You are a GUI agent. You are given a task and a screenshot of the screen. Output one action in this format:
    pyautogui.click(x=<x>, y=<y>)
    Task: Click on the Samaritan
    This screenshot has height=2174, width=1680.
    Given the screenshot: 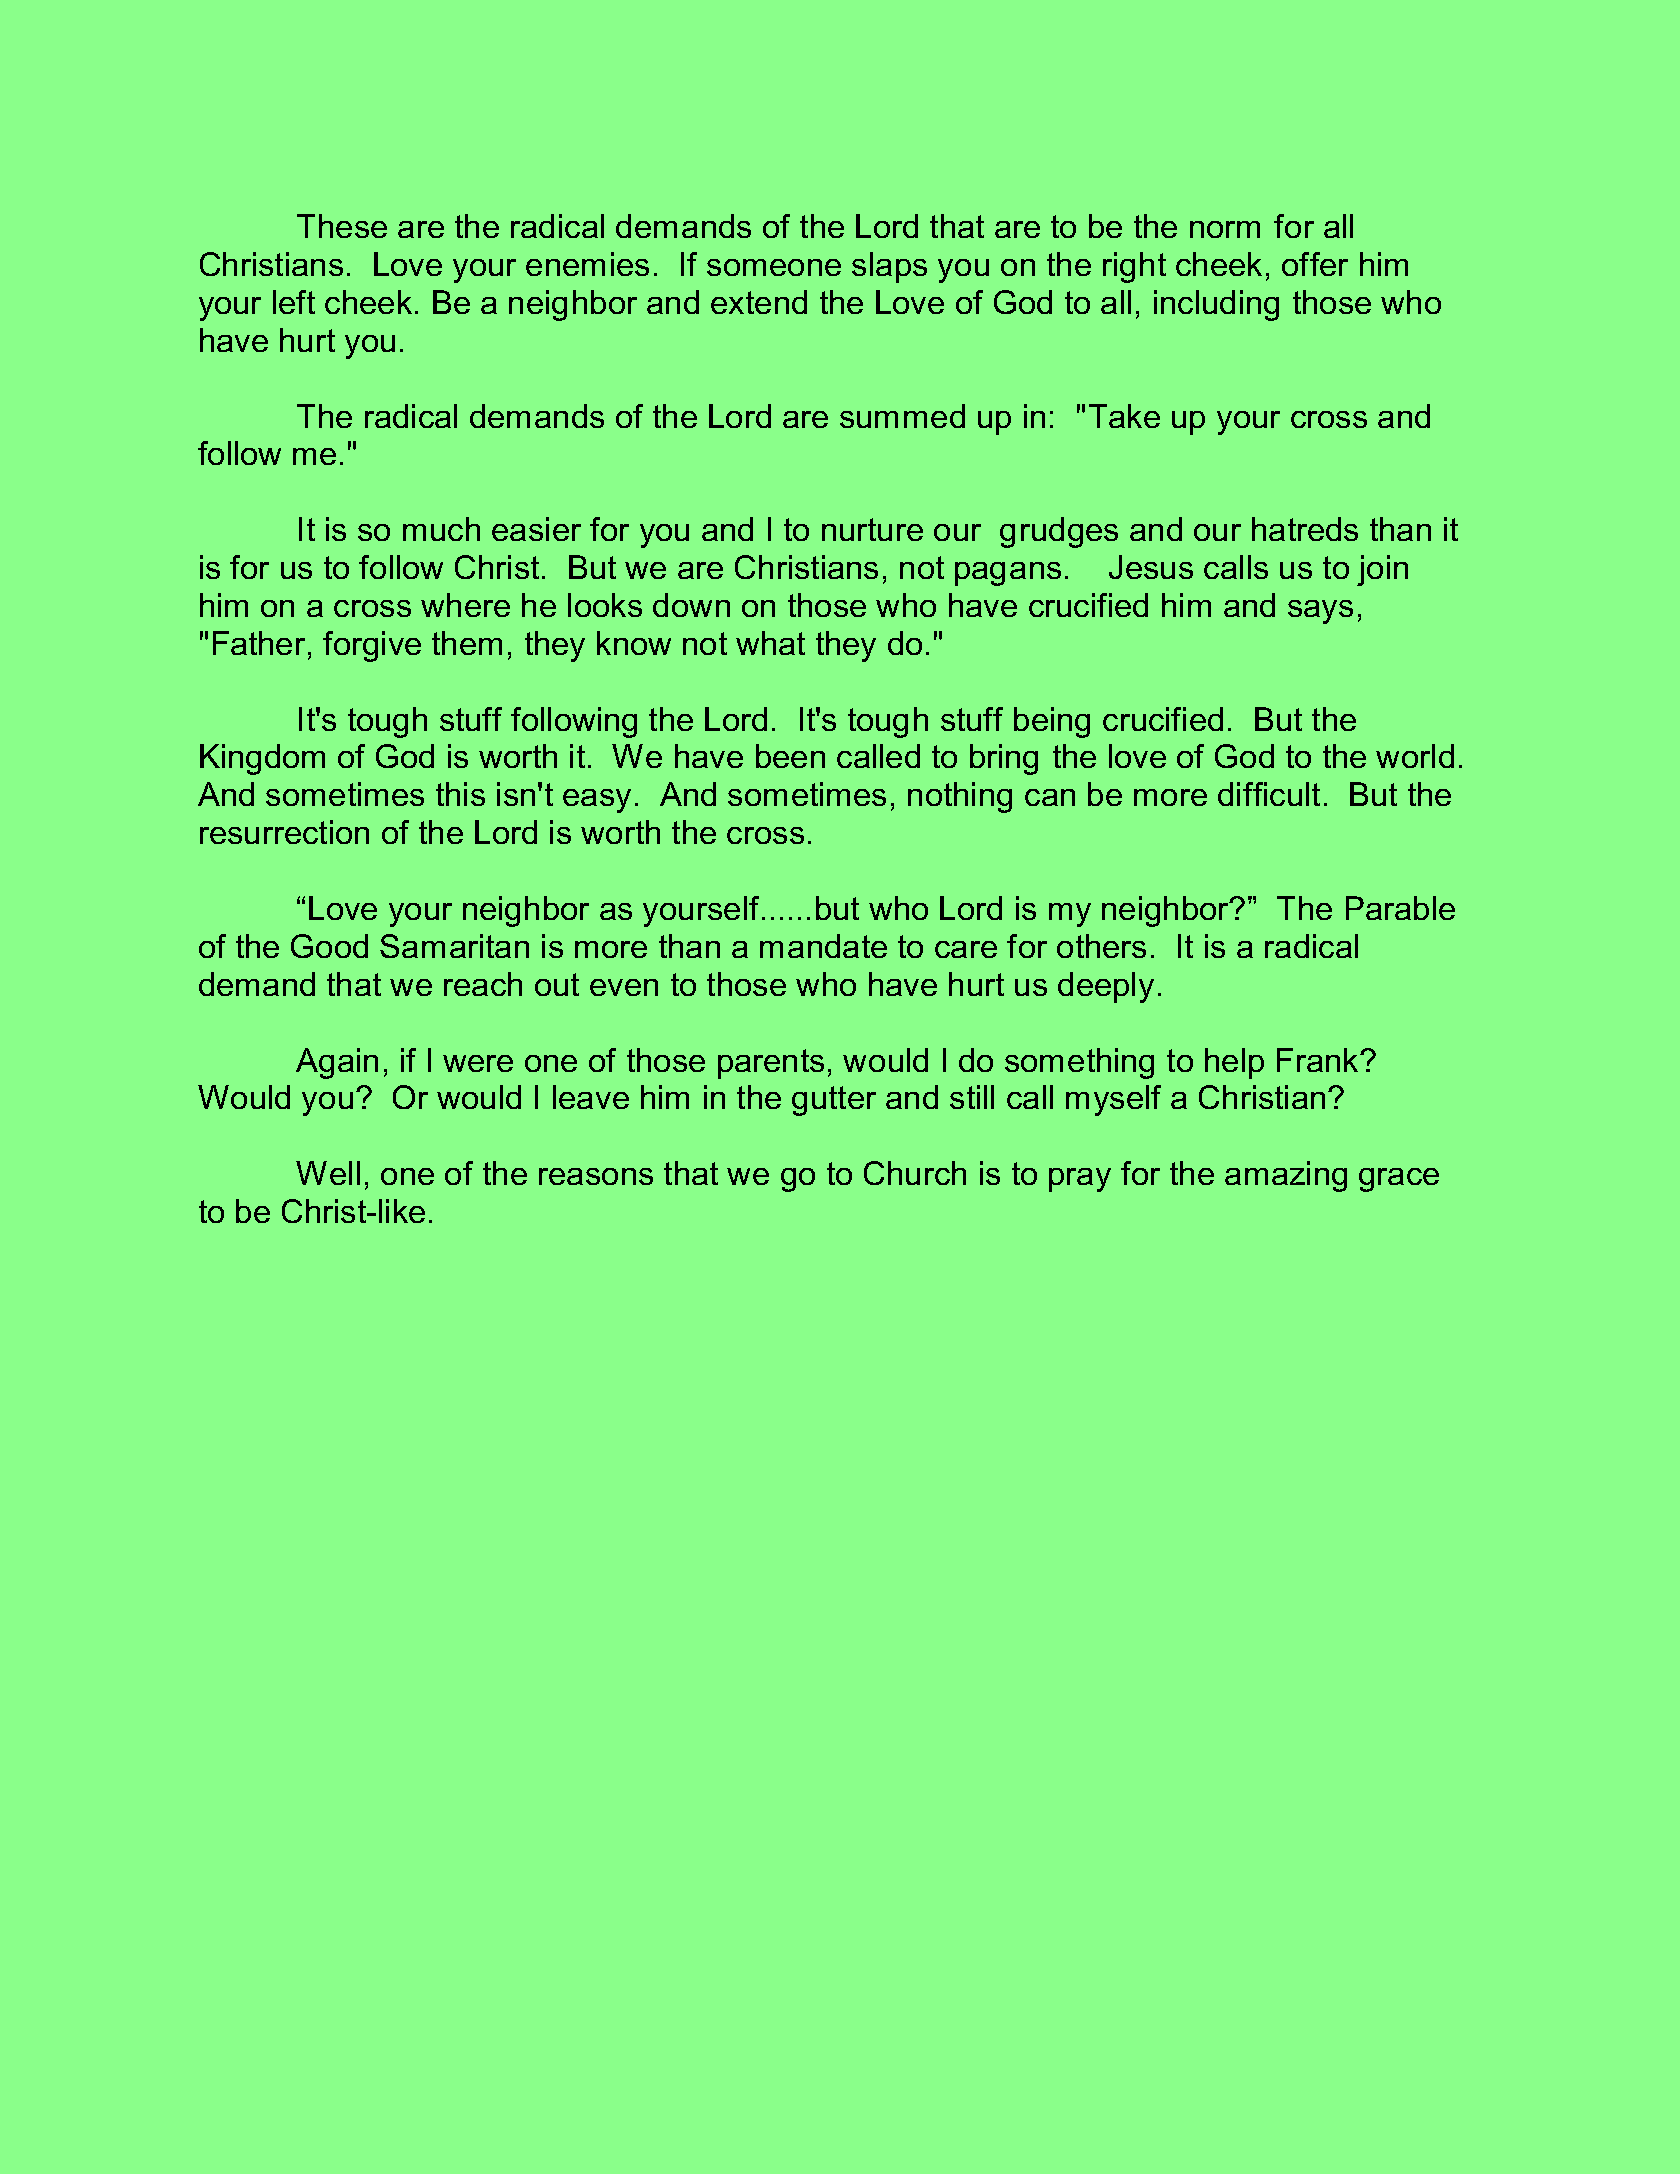 What is the action you would take?
    pyautogui.click(x=454, y=946)
